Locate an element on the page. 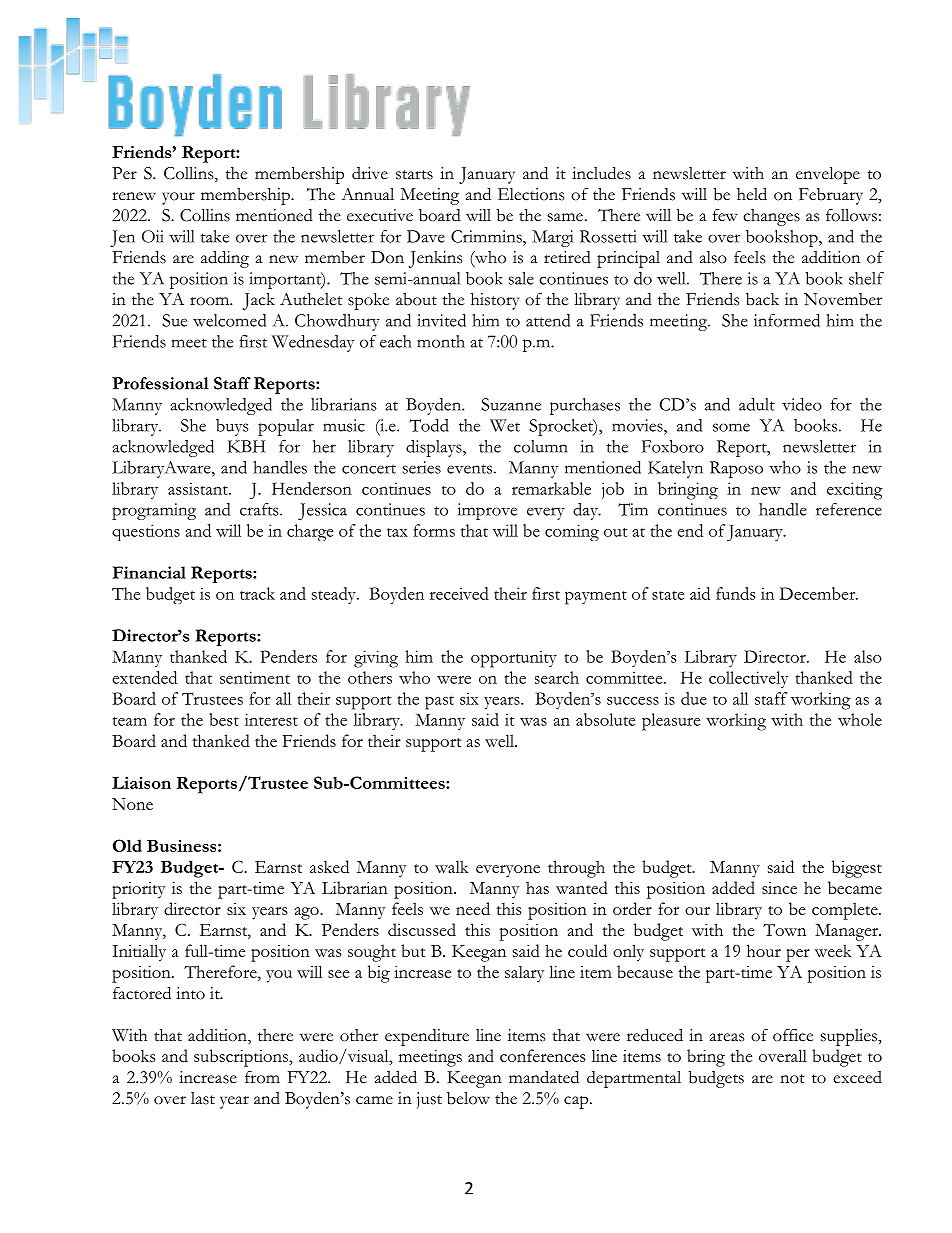 The height and width of the image is (1233, 952). adult is located at coordinates (757, 404).
